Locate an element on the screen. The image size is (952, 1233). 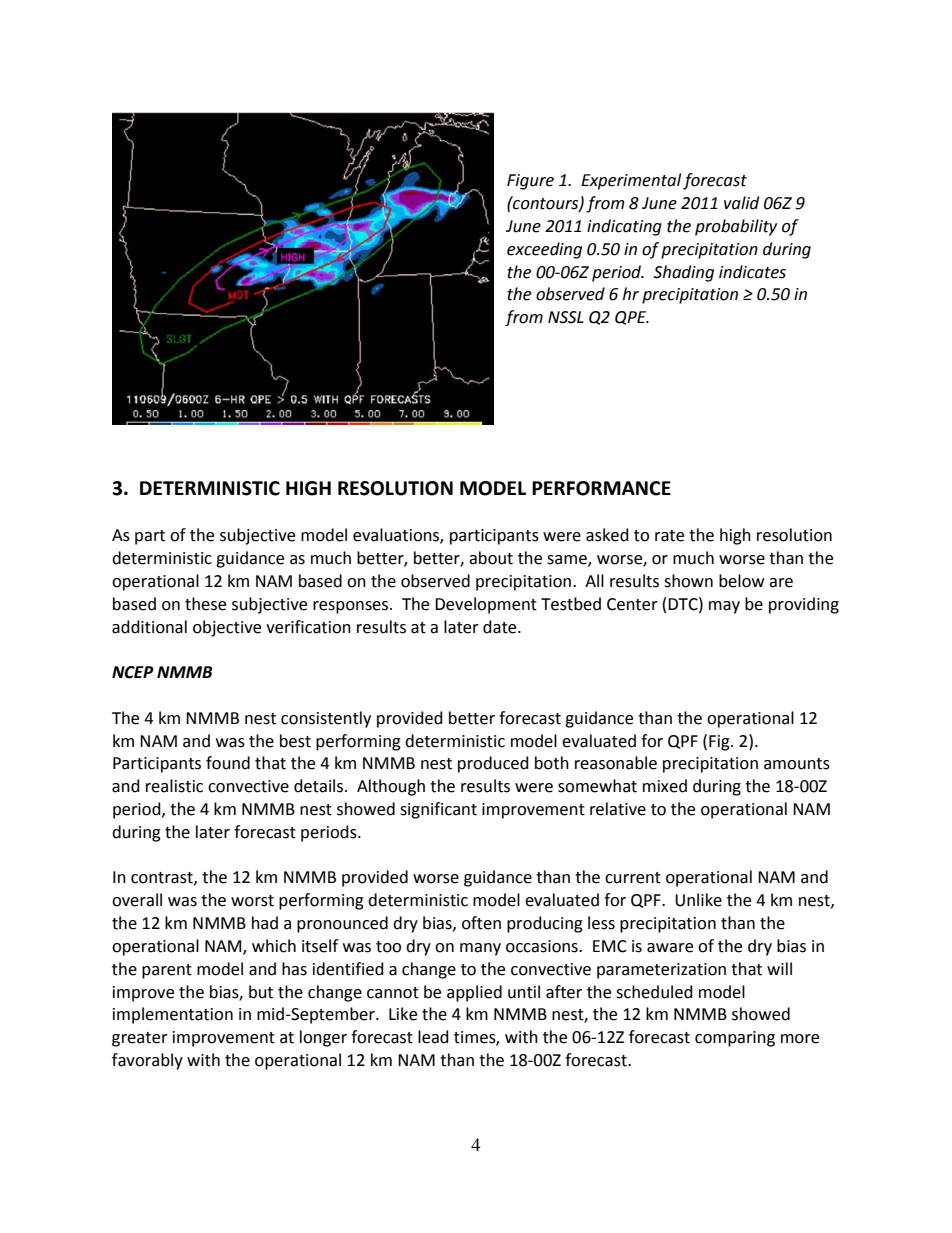
valid is located at coordinates (741, 203).
